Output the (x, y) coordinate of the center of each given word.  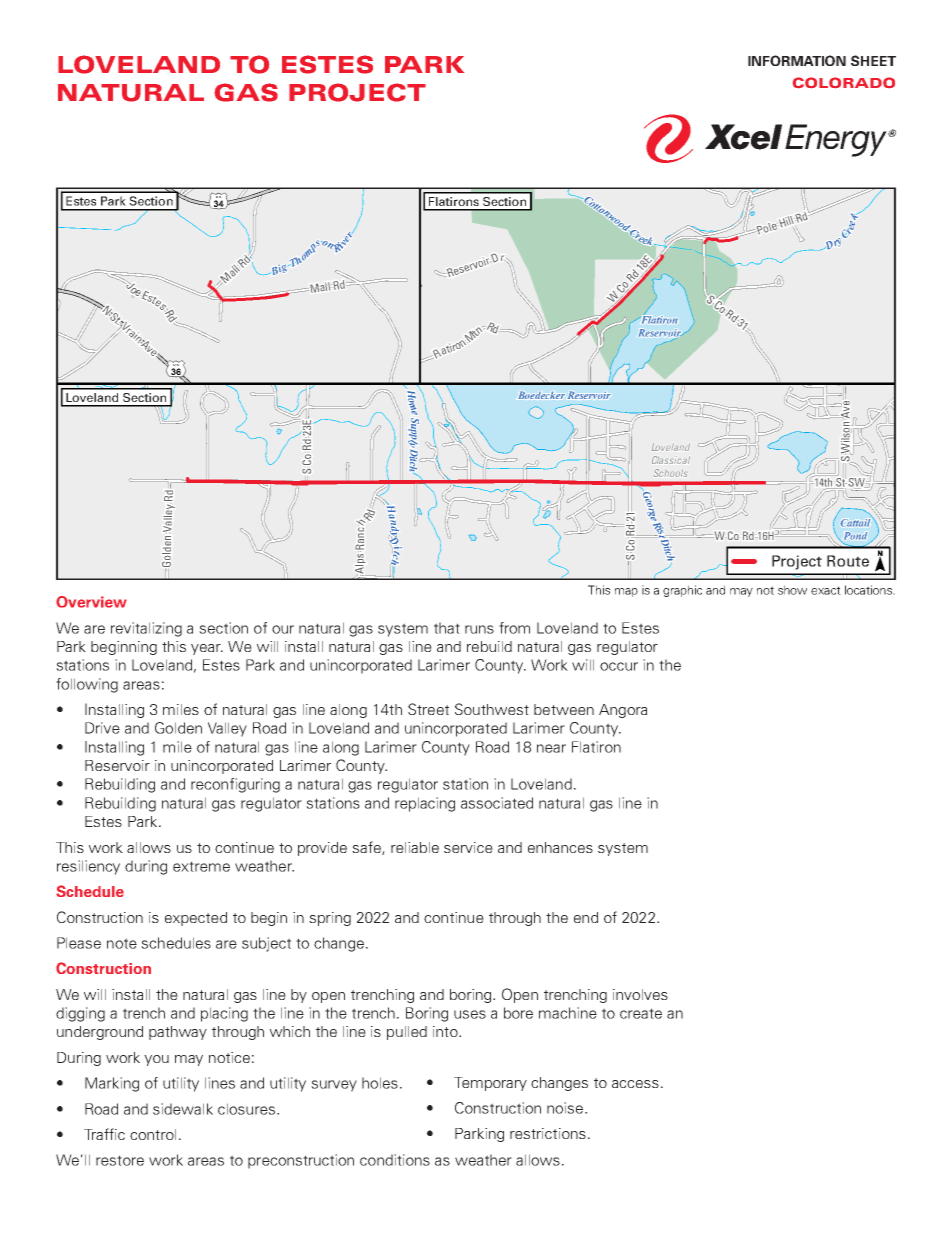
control (153, 1134)
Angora (623, 711)
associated (497, 803)
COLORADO (844, 83)
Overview (91, 602)
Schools (670, 473)
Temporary (490, 1084)
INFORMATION (797, 60)
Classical (671, 460)
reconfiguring (235, 785)
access (635, 1084)
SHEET (873, 60)
